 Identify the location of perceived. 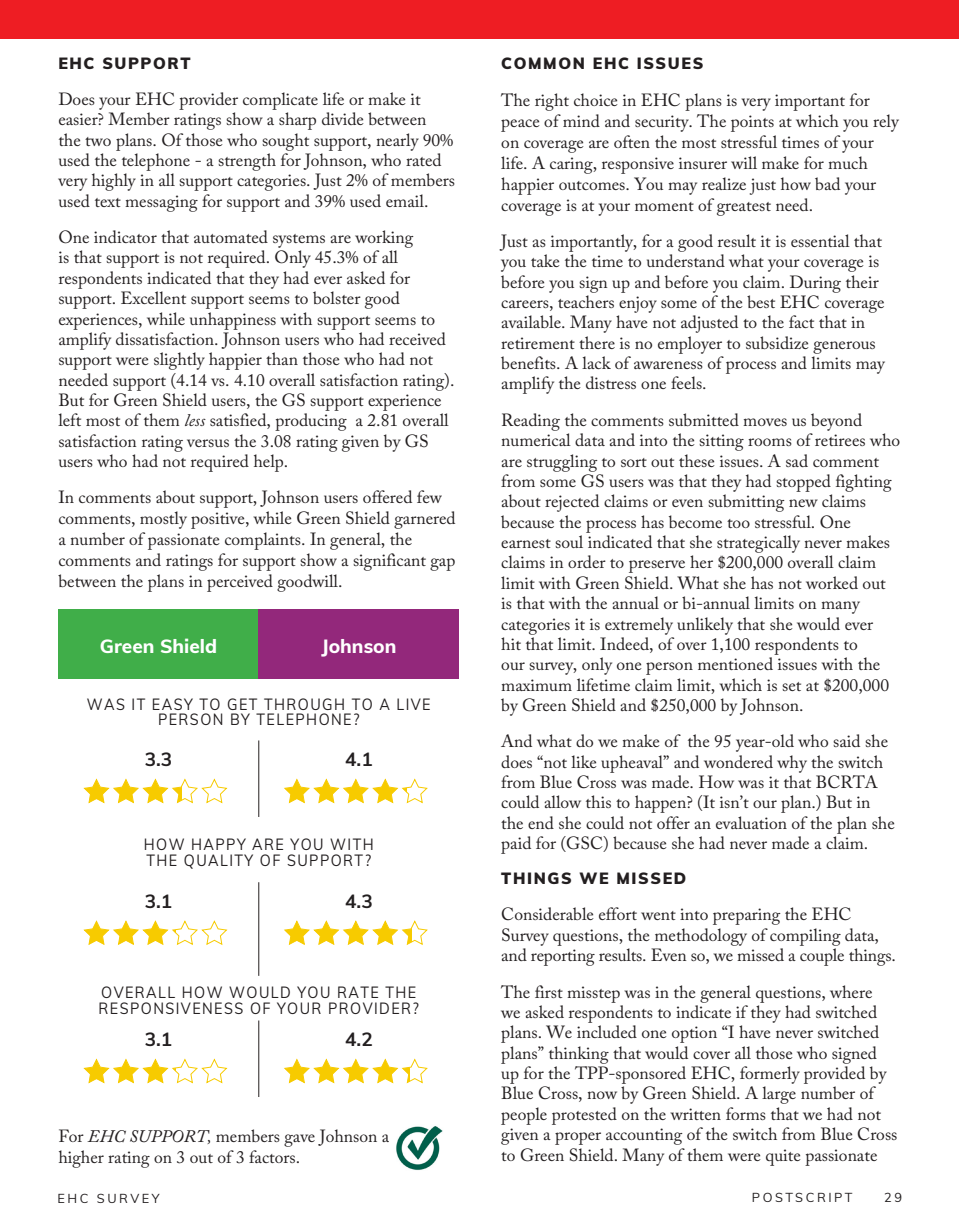
(240, 583).
